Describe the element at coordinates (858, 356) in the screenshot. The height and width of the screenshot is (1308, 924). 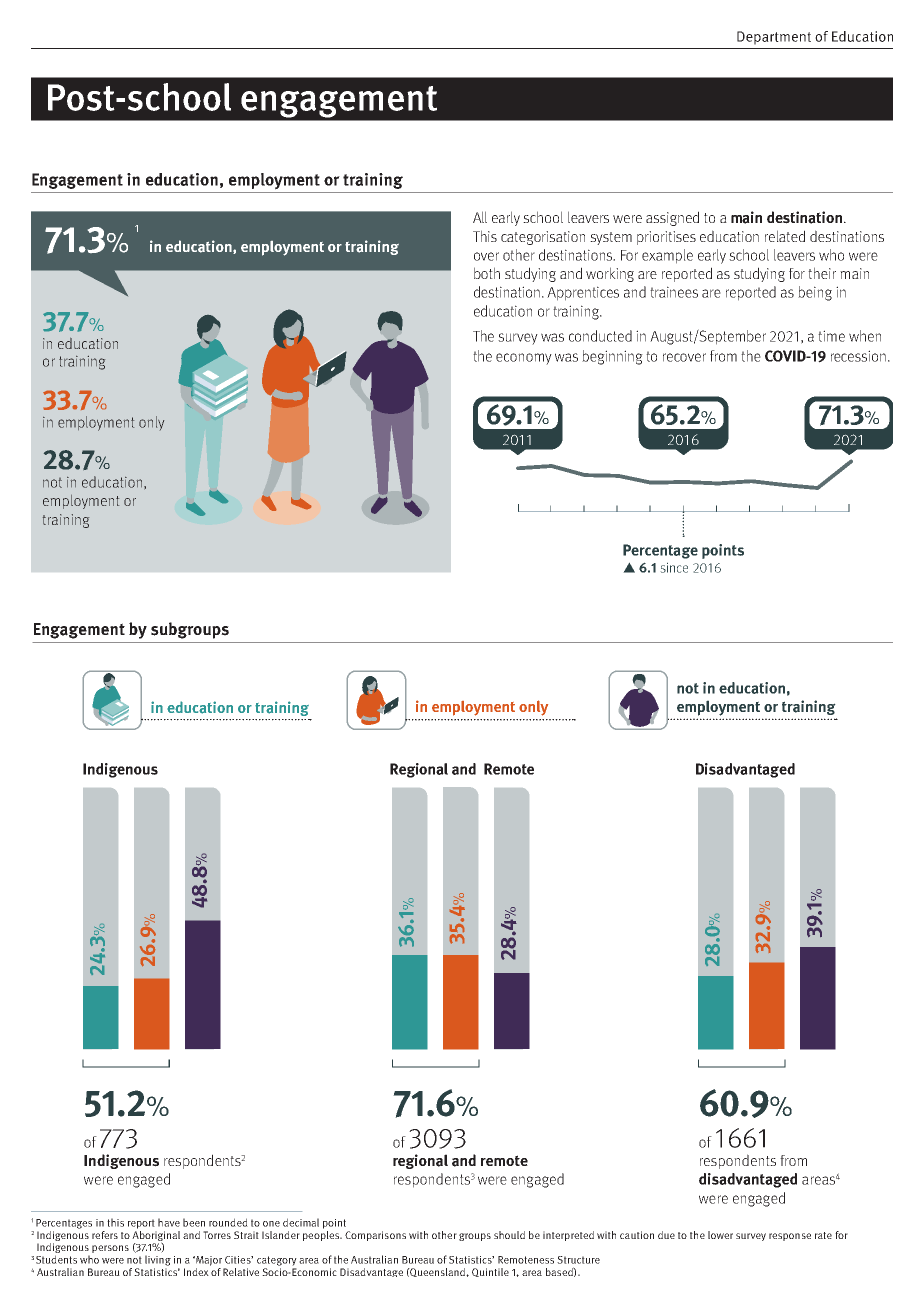
I see `recession` at that location.
